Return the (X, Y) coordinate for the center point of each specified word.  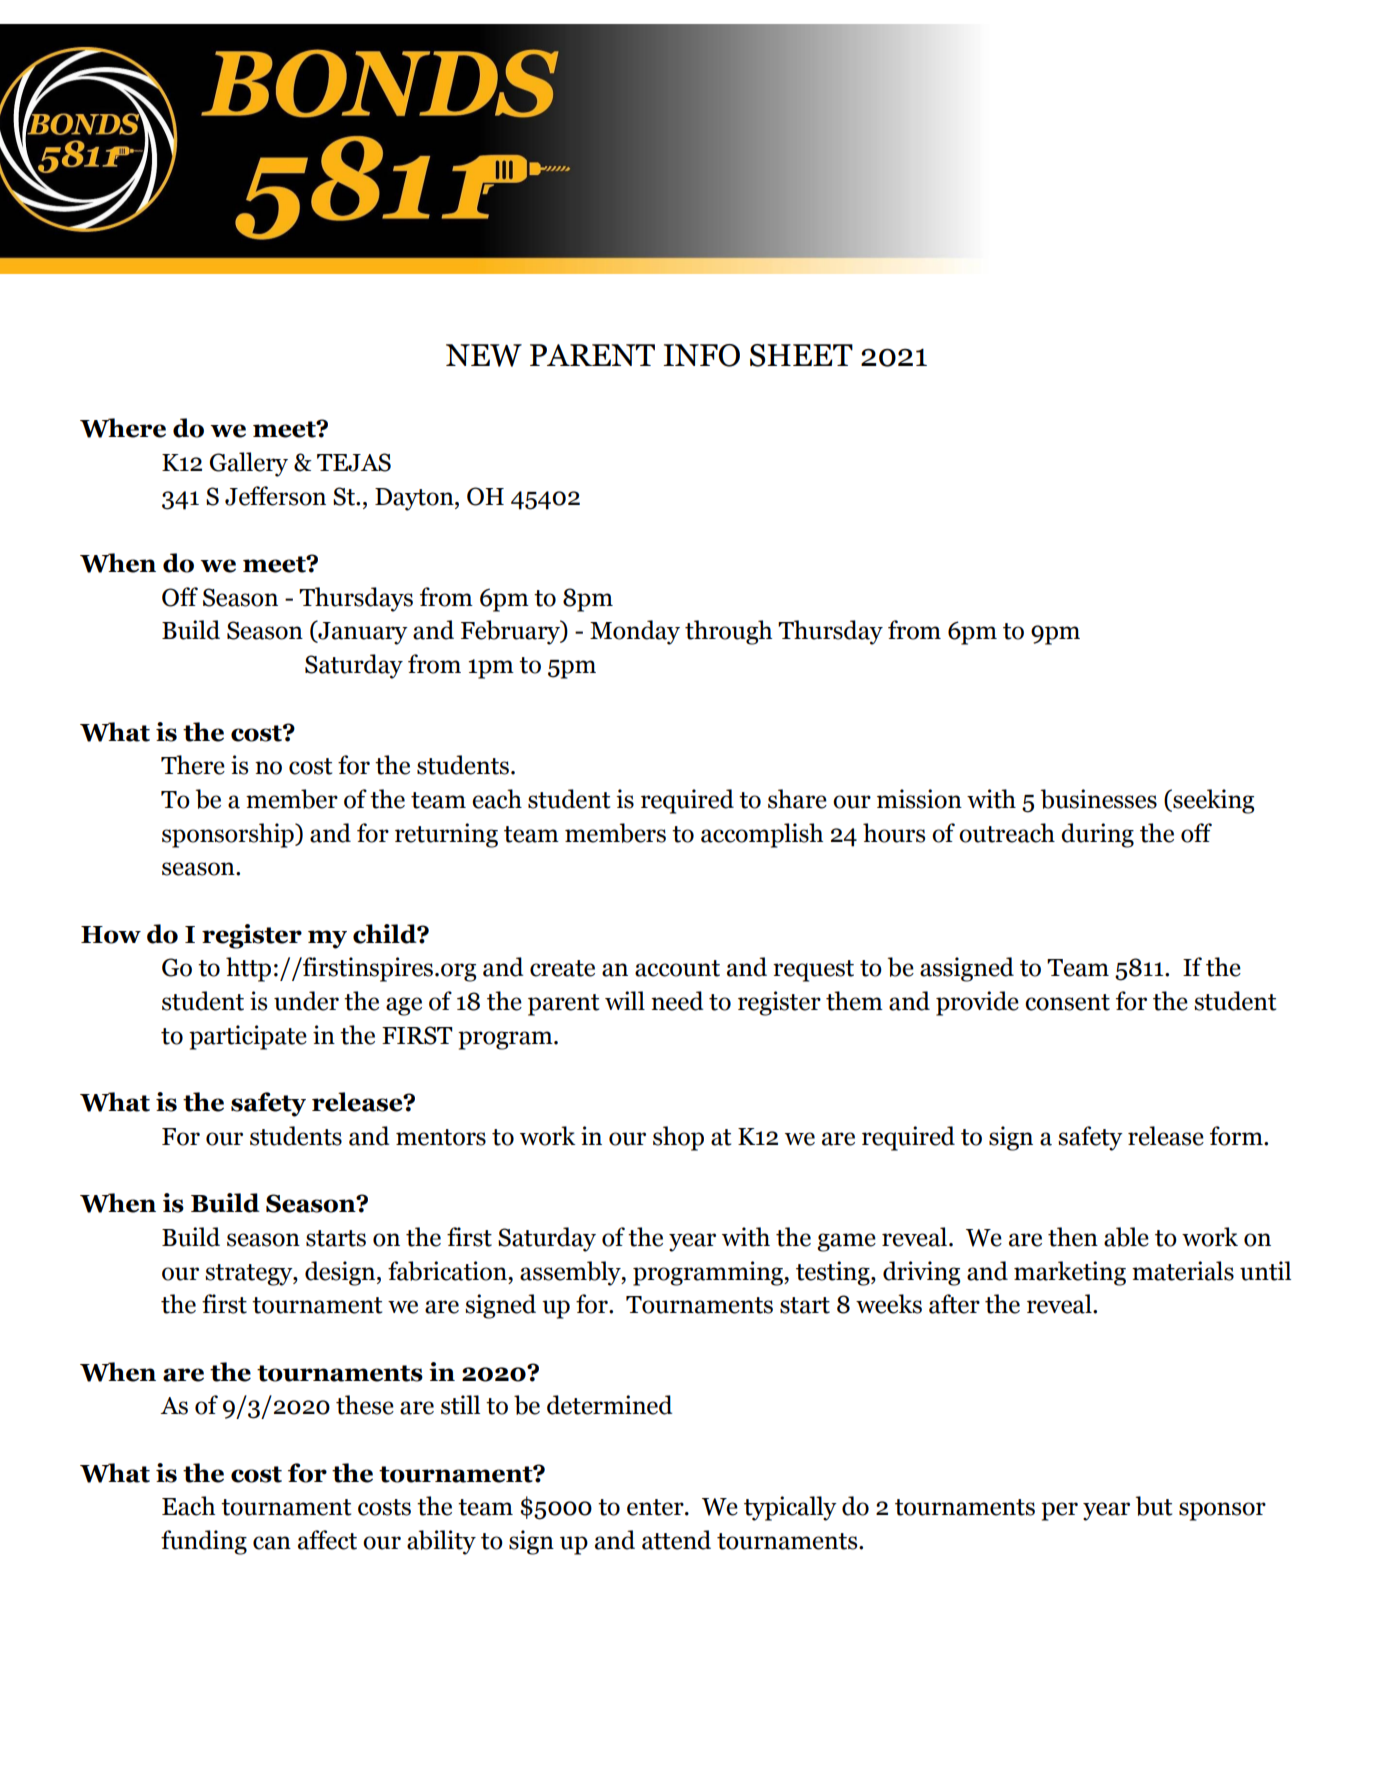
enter (656, 1507)
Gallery (249, 464)
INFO (701, 355)
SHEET (801, 355)
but (1154, 1506)
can (272, 1543)
